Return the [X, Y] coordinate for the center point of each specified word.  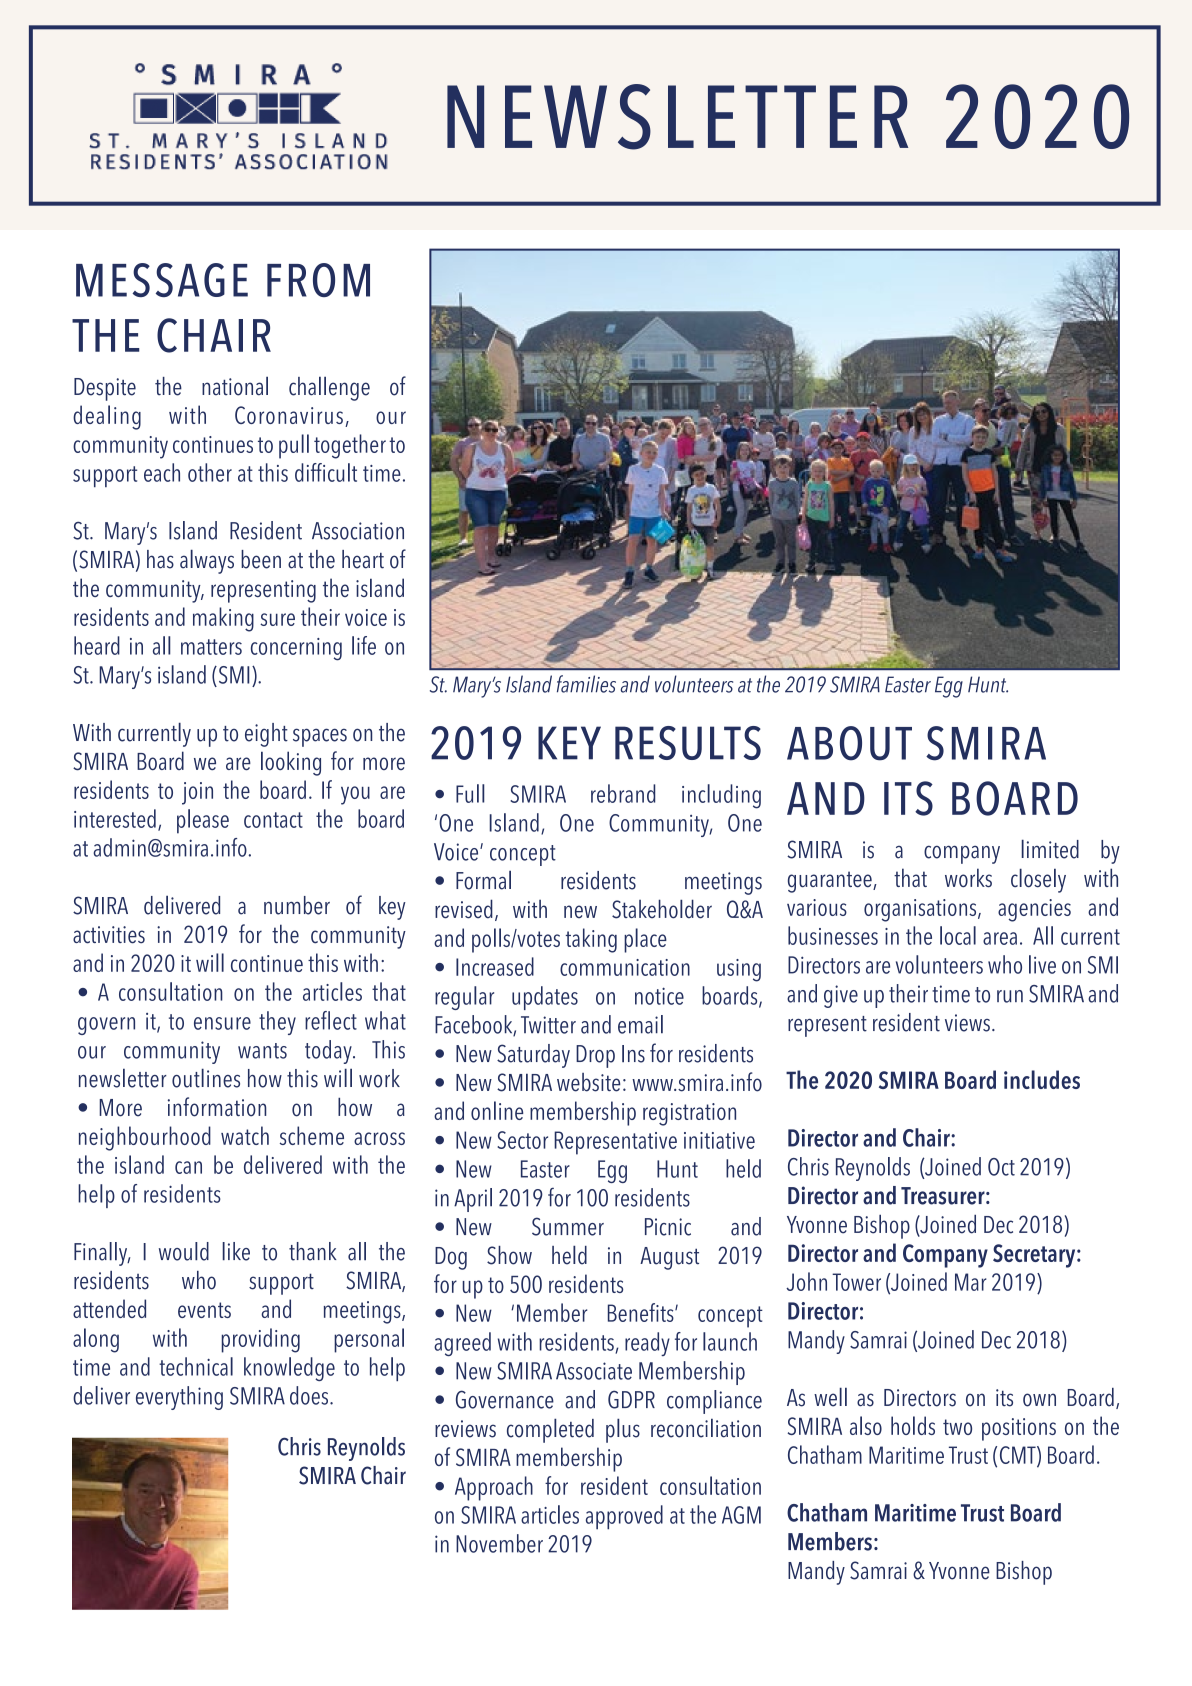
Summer [568, 1226]
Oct [1001, 1167]
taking [591, 940]
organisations [921, 910]
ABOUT [849, 743]
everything [179, 1398]
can [188, 1167]
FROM [318, 280]
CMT [1019, 1456]
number [297, 905]
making [223, 619]
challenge [329, 388]
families [586, 684]
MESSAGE [162, 280]
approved [624, 1517]
